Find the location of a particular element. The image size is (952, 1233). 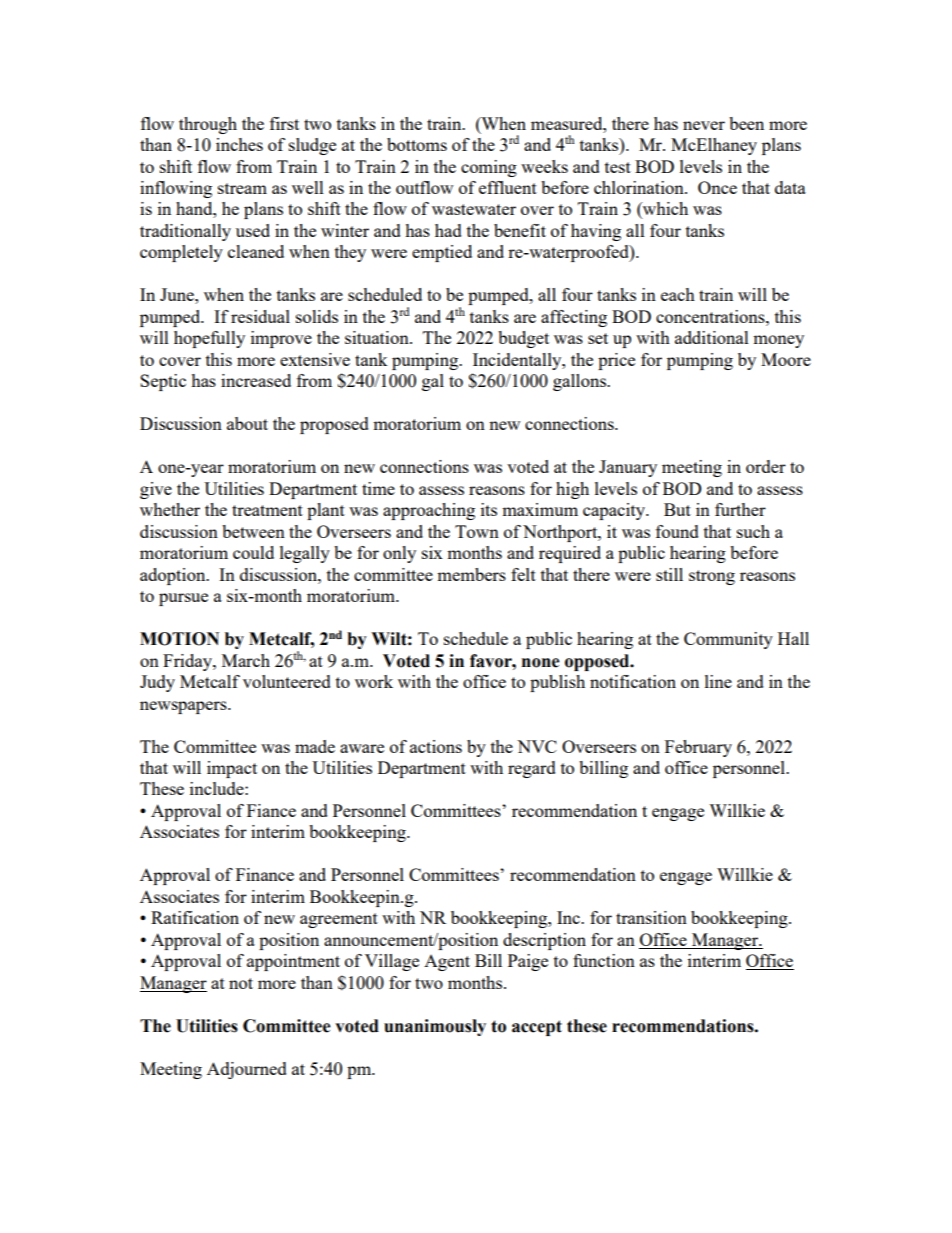

coming is located at coordinates (489, 168).
